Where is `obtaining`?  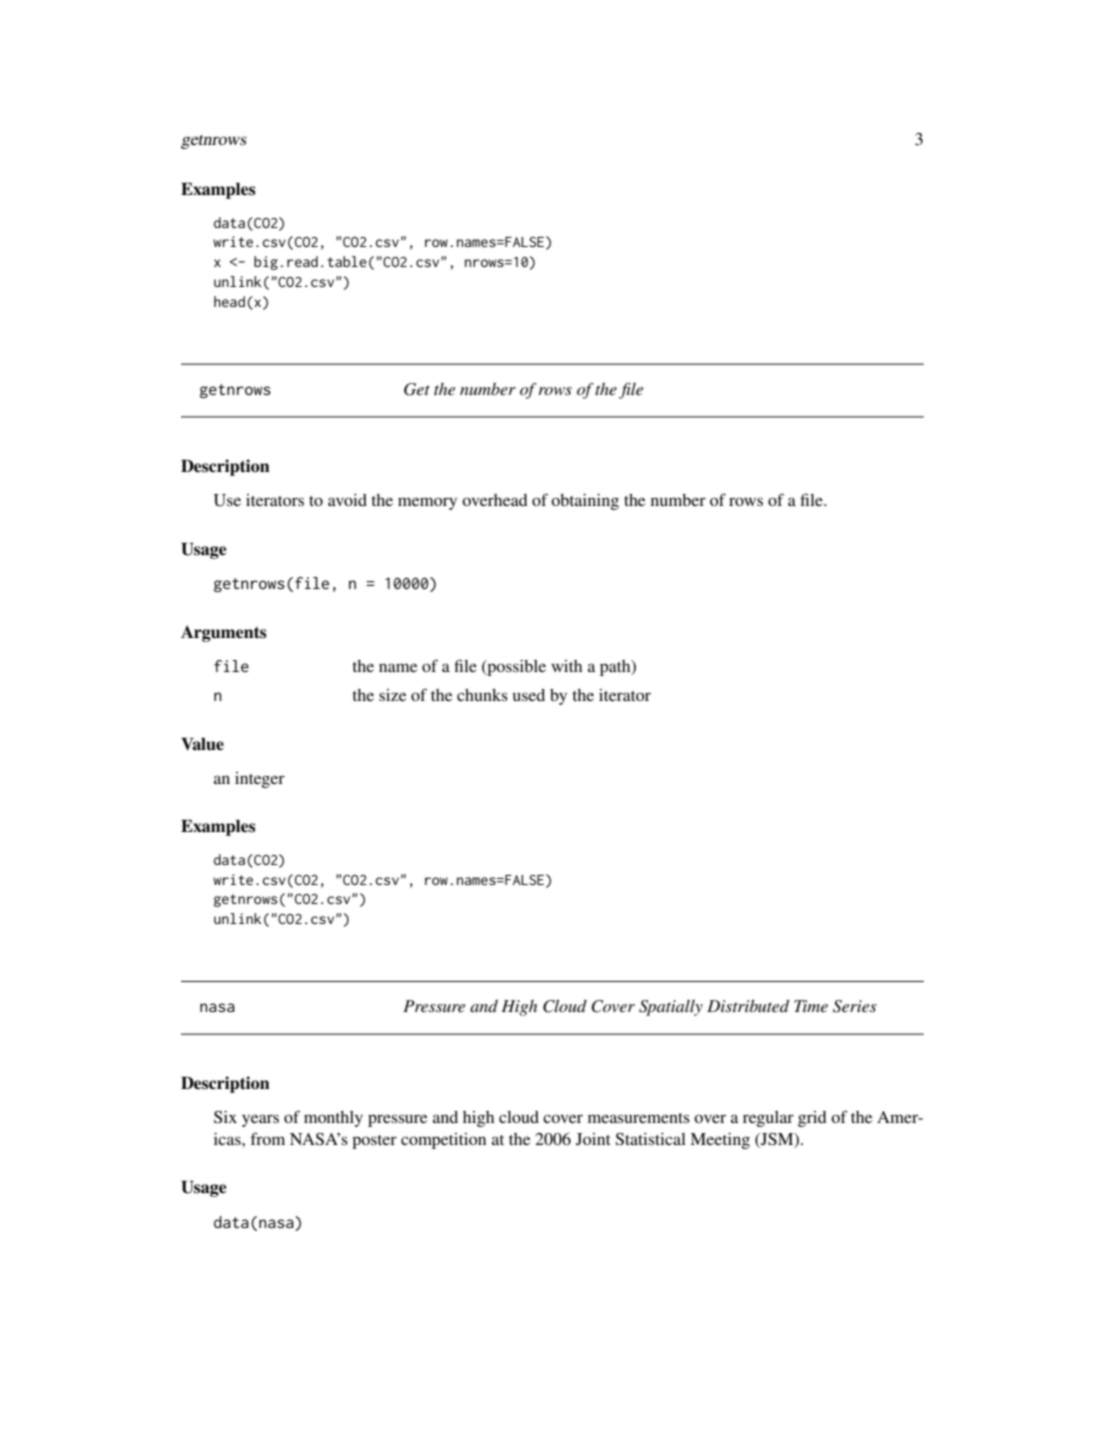 obtaining is located at coordinates (585, 502).
